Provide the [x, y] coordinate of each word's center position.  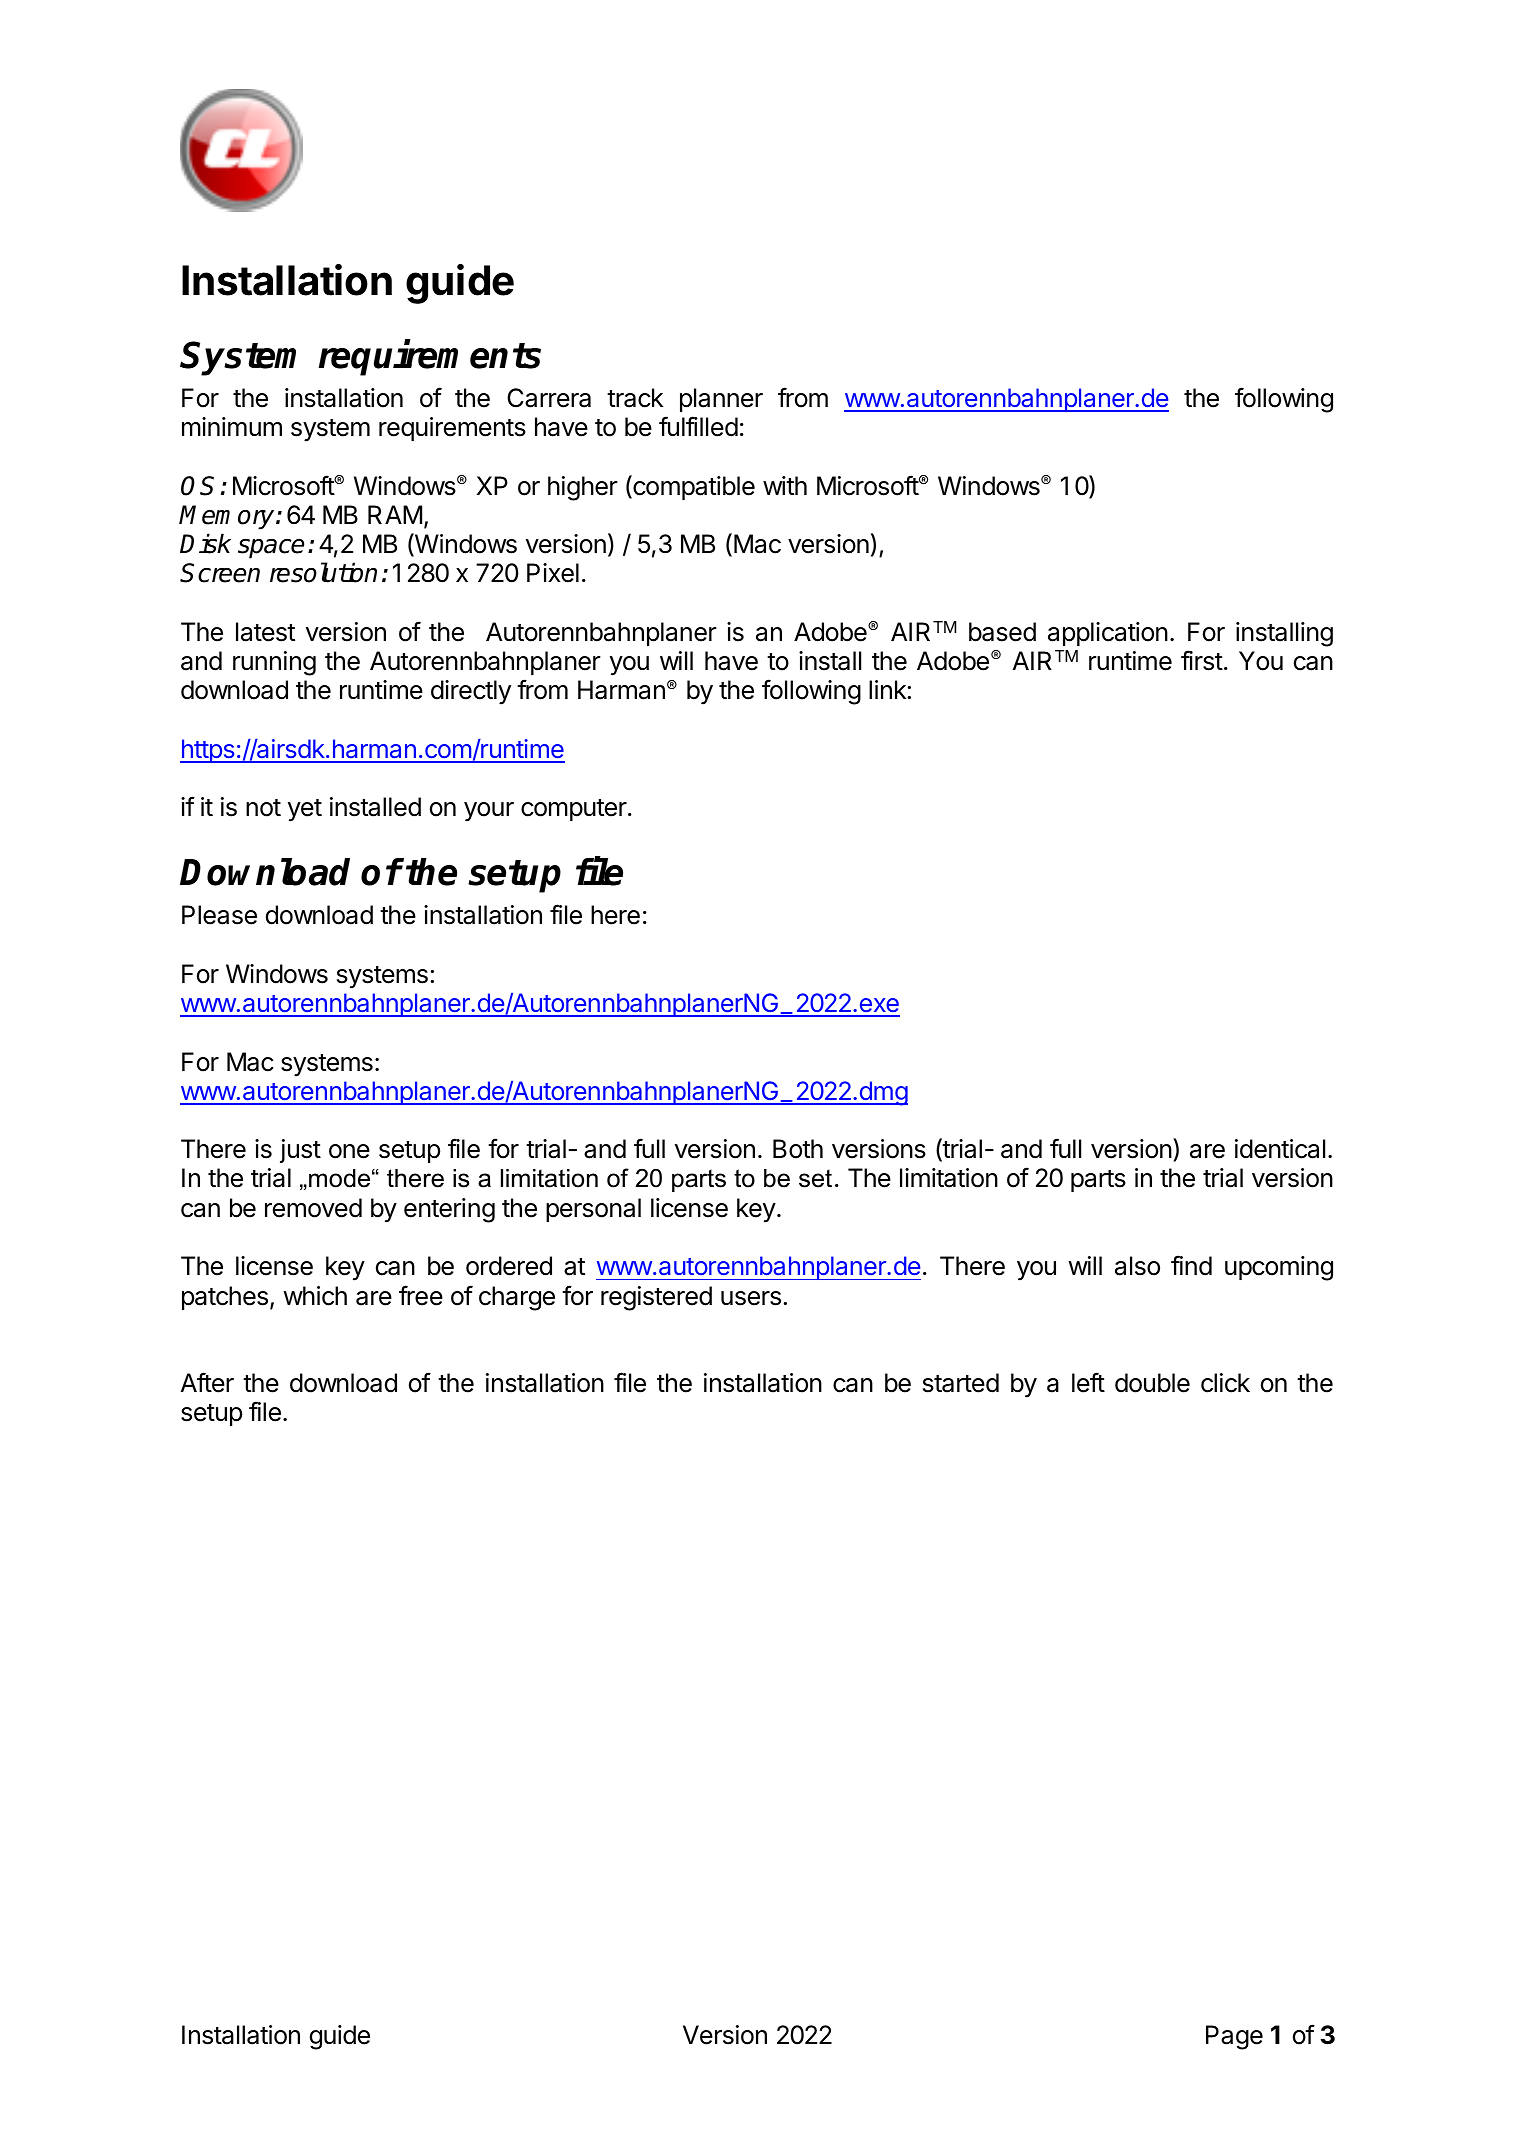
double [1152, 1383]
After [207, 1382]
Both [798, 1149]
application [1108, 634]
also [1137, 1266]
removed [313, 1208]
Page [1234, 2037]
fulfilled [698, 426]
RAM [395, 514]
